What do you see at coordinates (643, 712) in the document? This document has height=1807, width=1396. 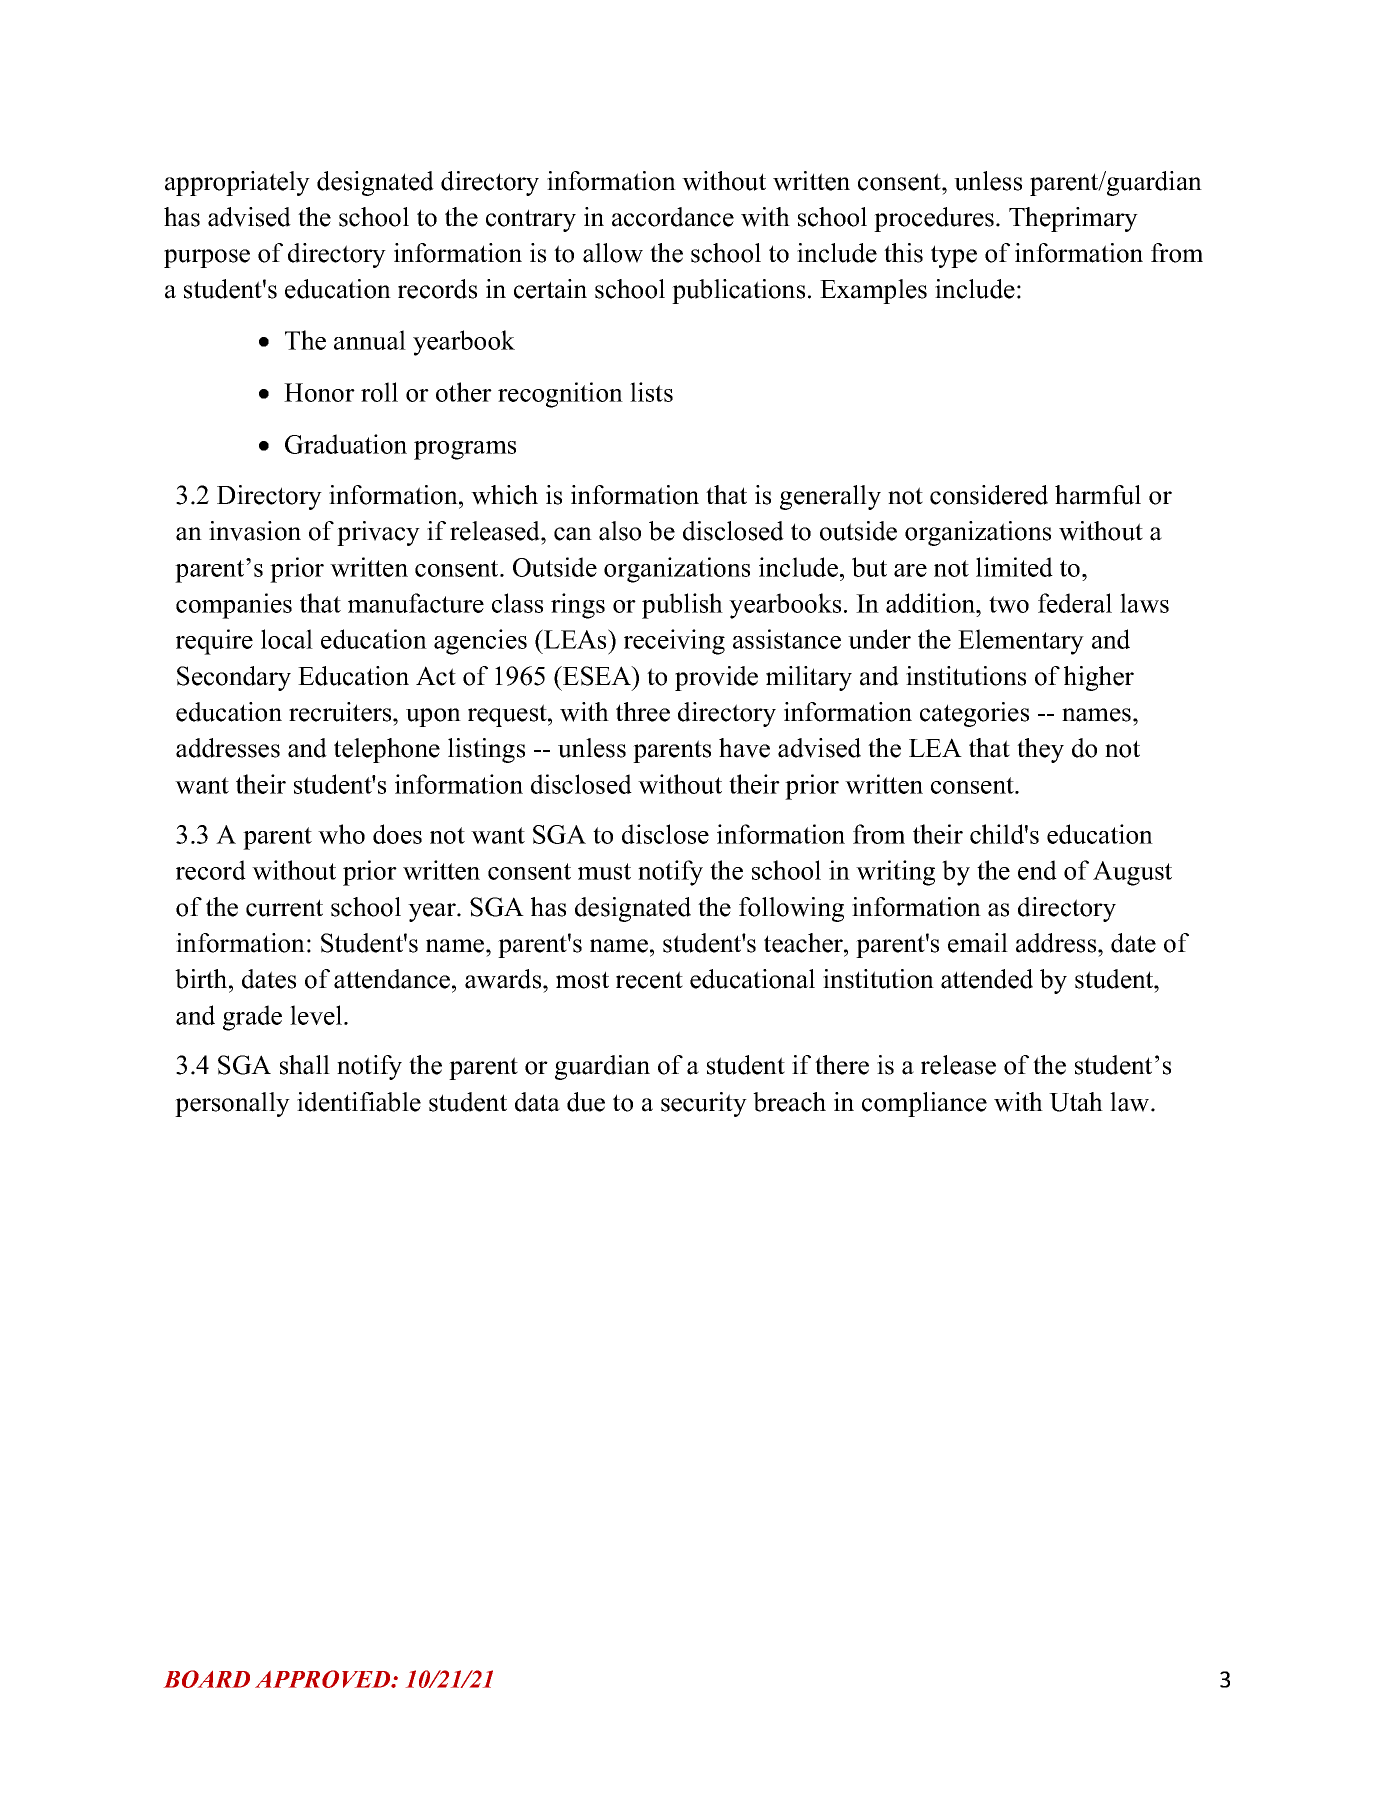 I see `three` at bounding box center [643, 712].
